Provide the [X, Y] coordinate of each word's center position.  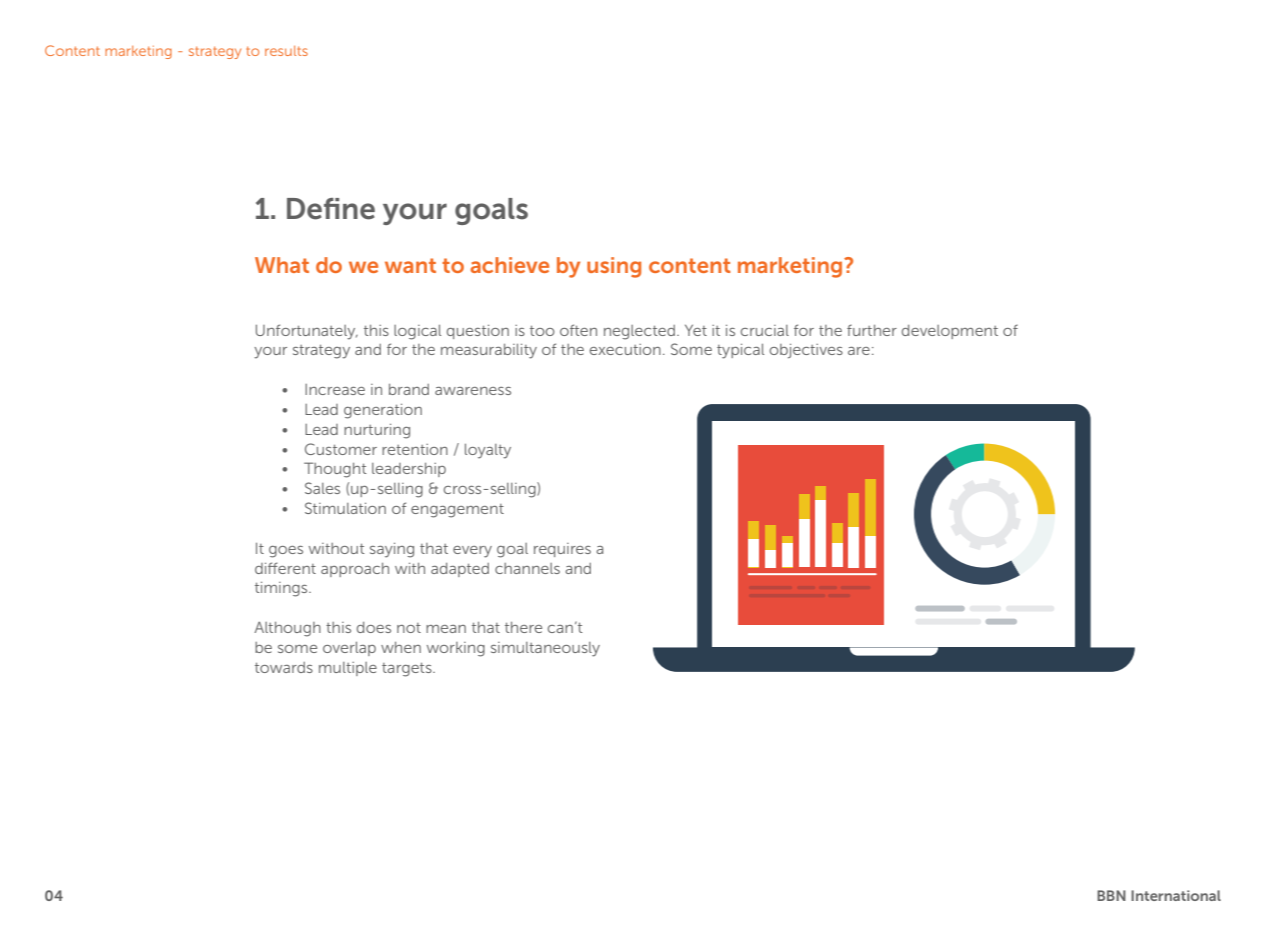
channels [527, 568]
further [872, 330]
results [286, 51]
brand [409, 389]
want [410, 265]
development [950, 332]
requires [562, 550]
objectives [806, 351]
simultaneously [545, 649]
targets [408, 670]
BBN [1111, 895]
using [614, 267]
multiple [348, 669]
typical [740, 351]
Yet [696, 330]
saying [392, 550]
